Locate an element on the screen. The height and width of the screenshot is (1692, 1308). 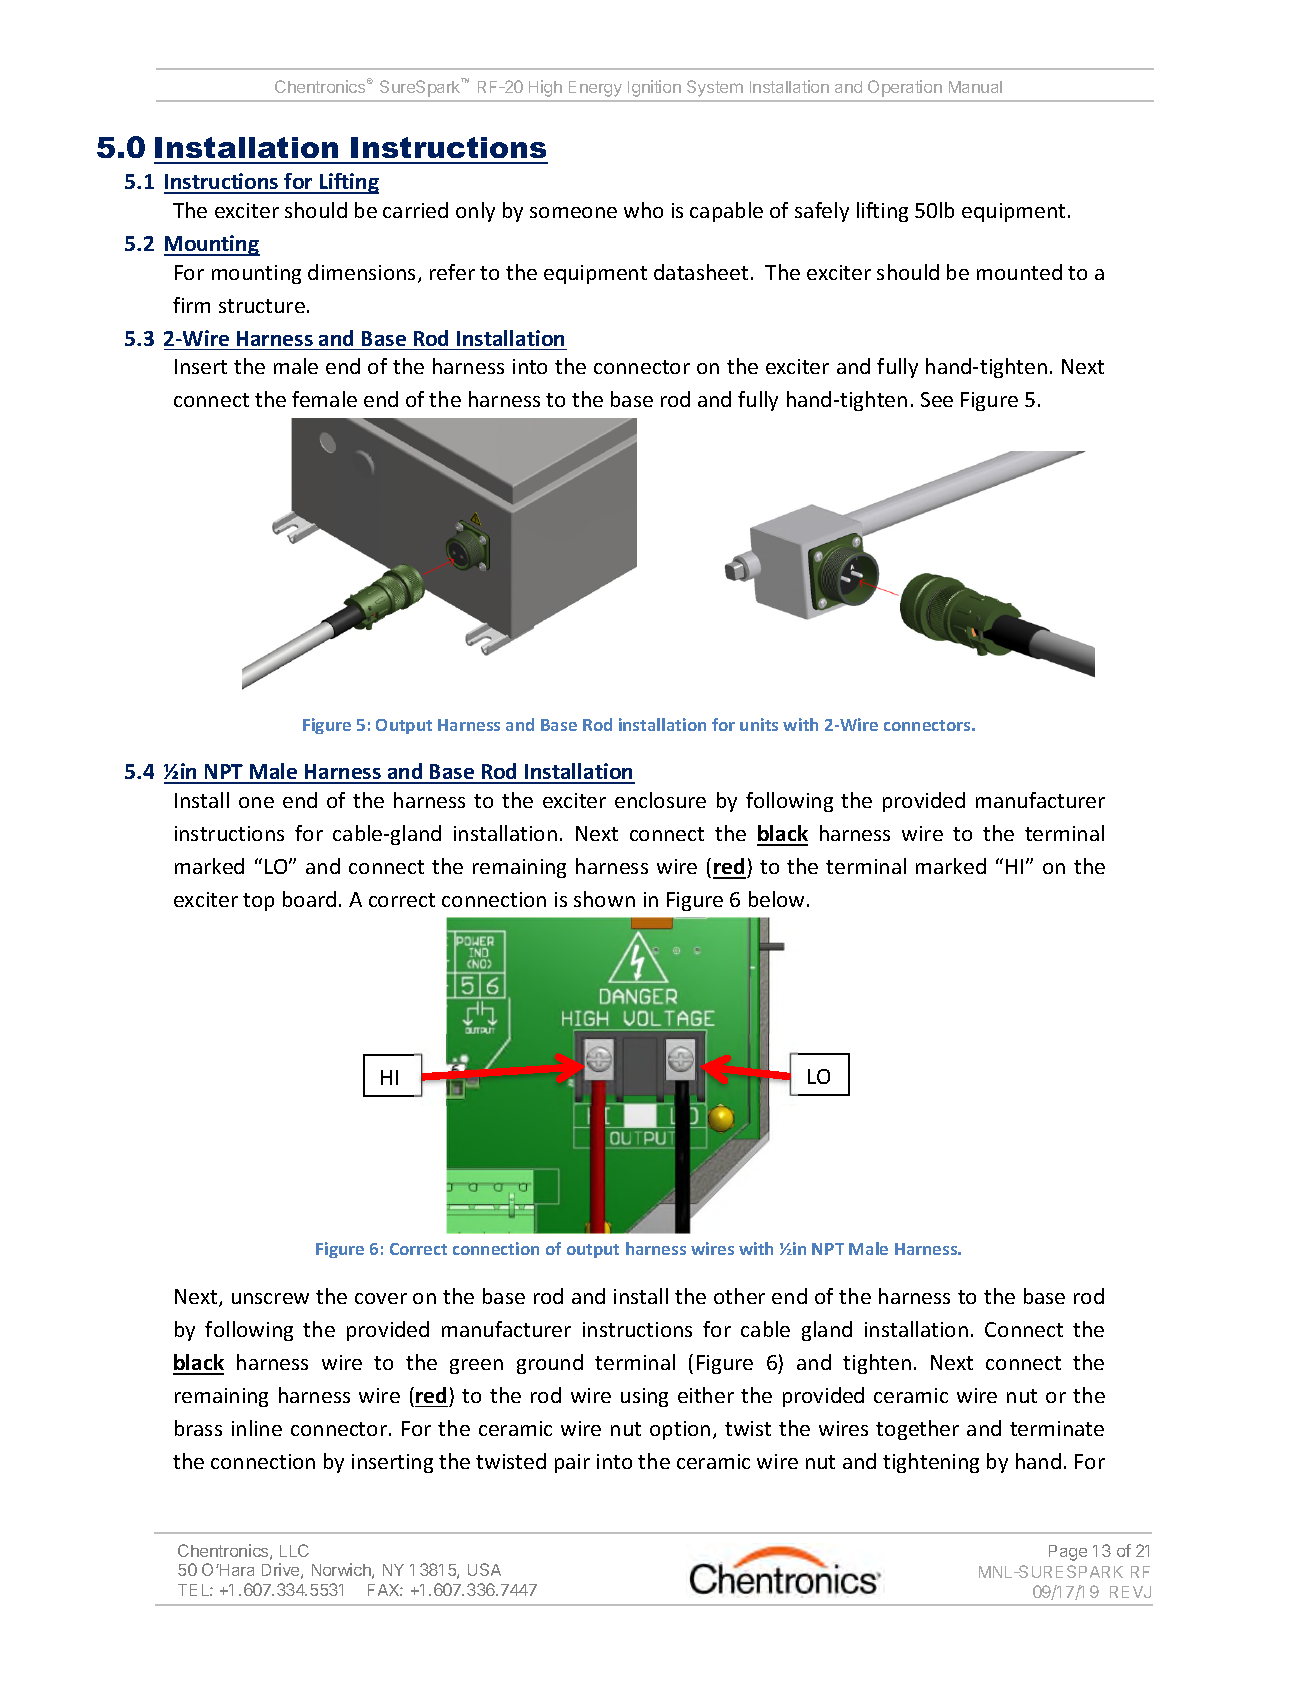
unscrew is located at coordinates (270, 1298).
